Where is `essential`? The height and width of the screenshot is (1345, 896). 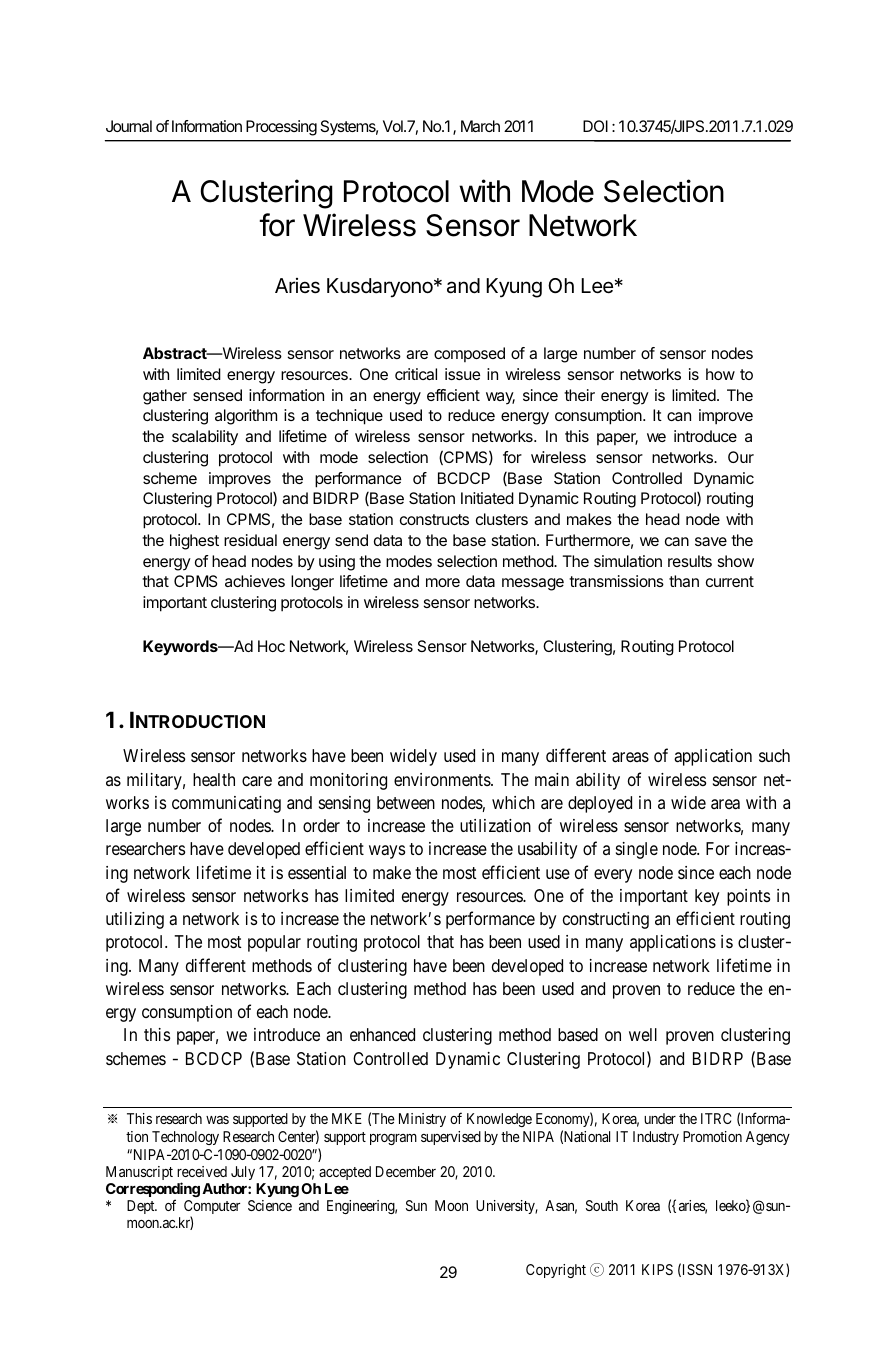
essential is located at coordinates (317, 872).
